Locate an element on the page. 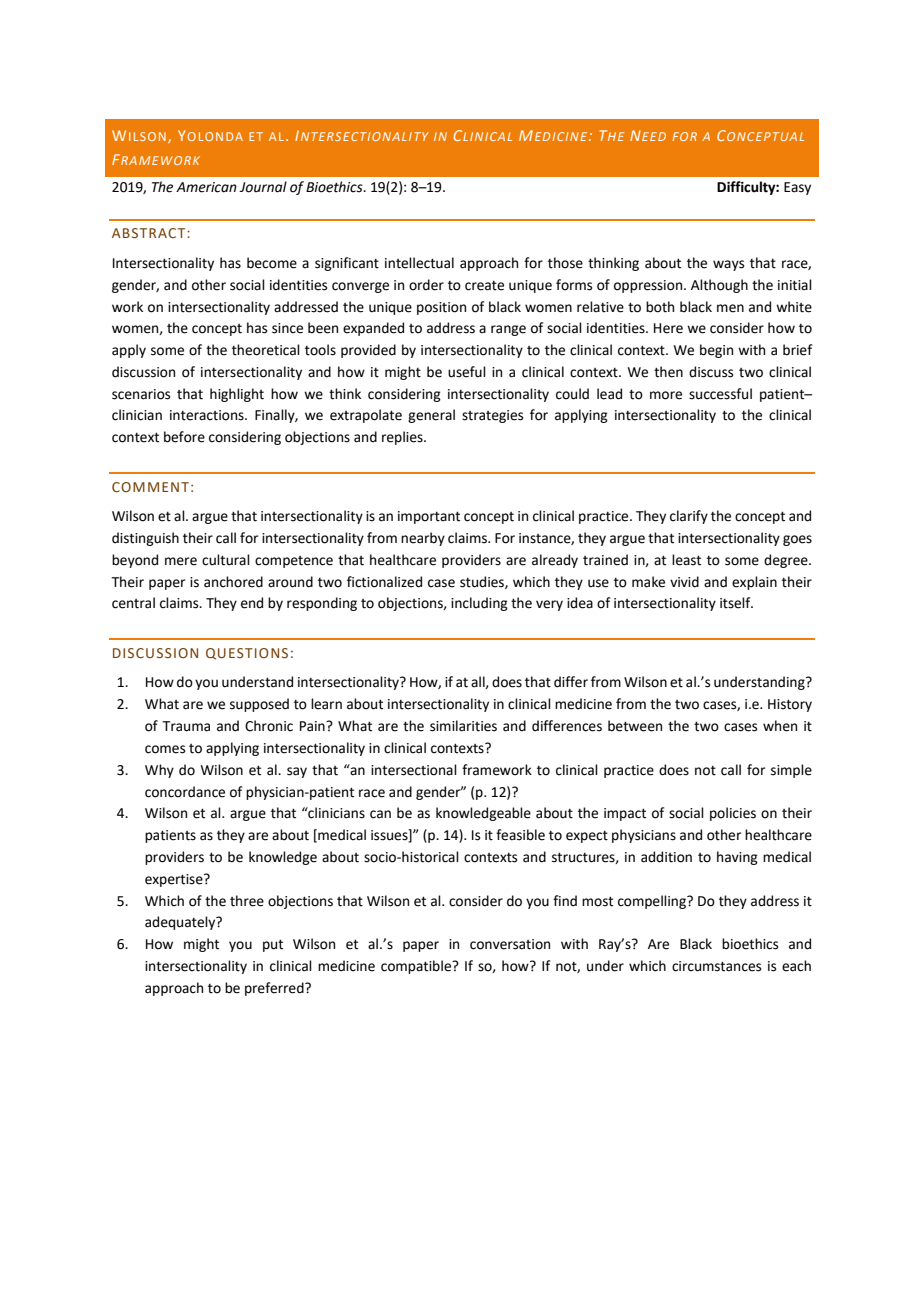  compatible is located at coordinates (417, 967).
